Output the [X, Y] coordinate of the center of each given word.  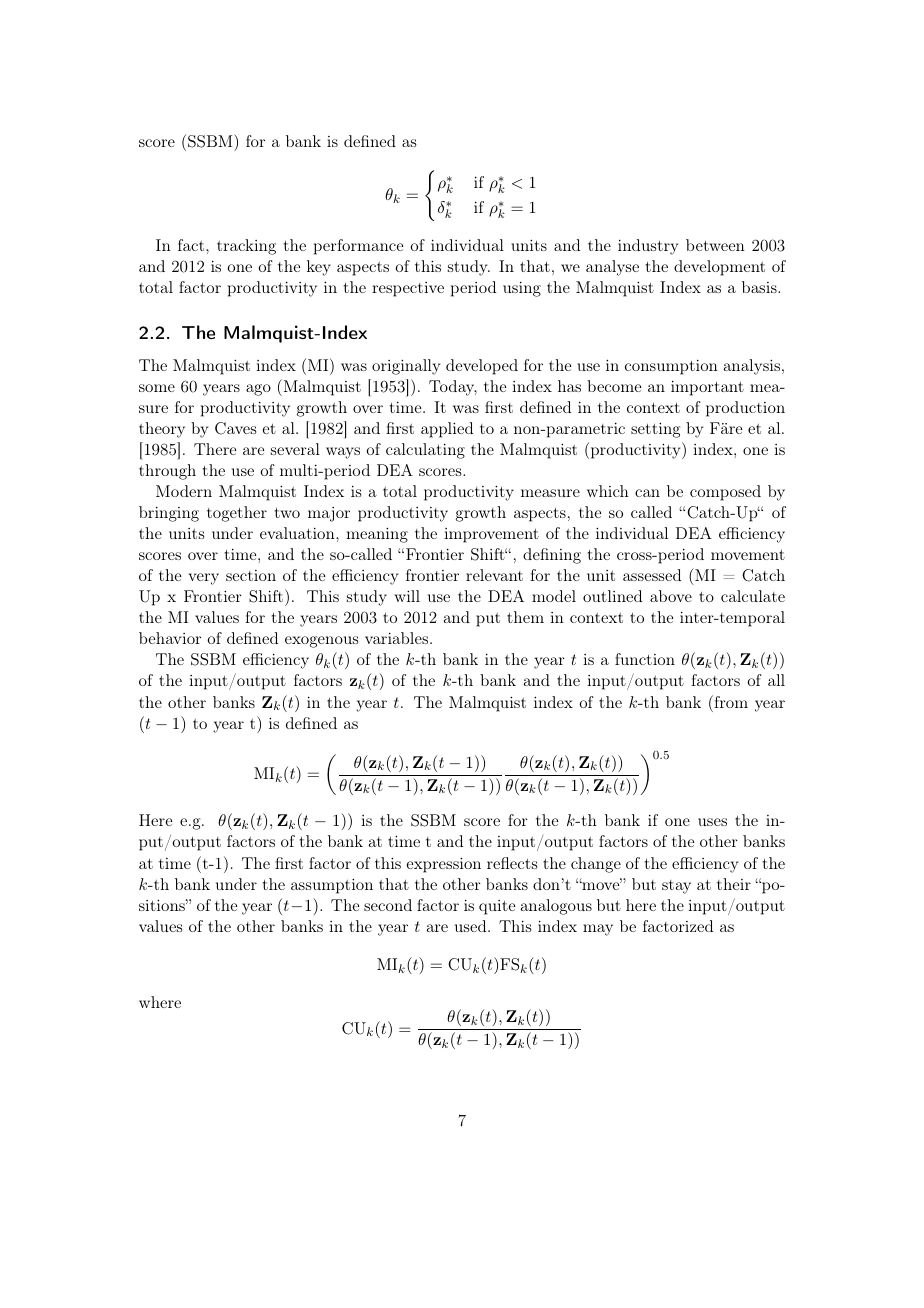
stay [676, 887]
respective [408, 289]
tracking [246, 247]
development [719, 268]
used [472, 926]
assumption [332, 886]
